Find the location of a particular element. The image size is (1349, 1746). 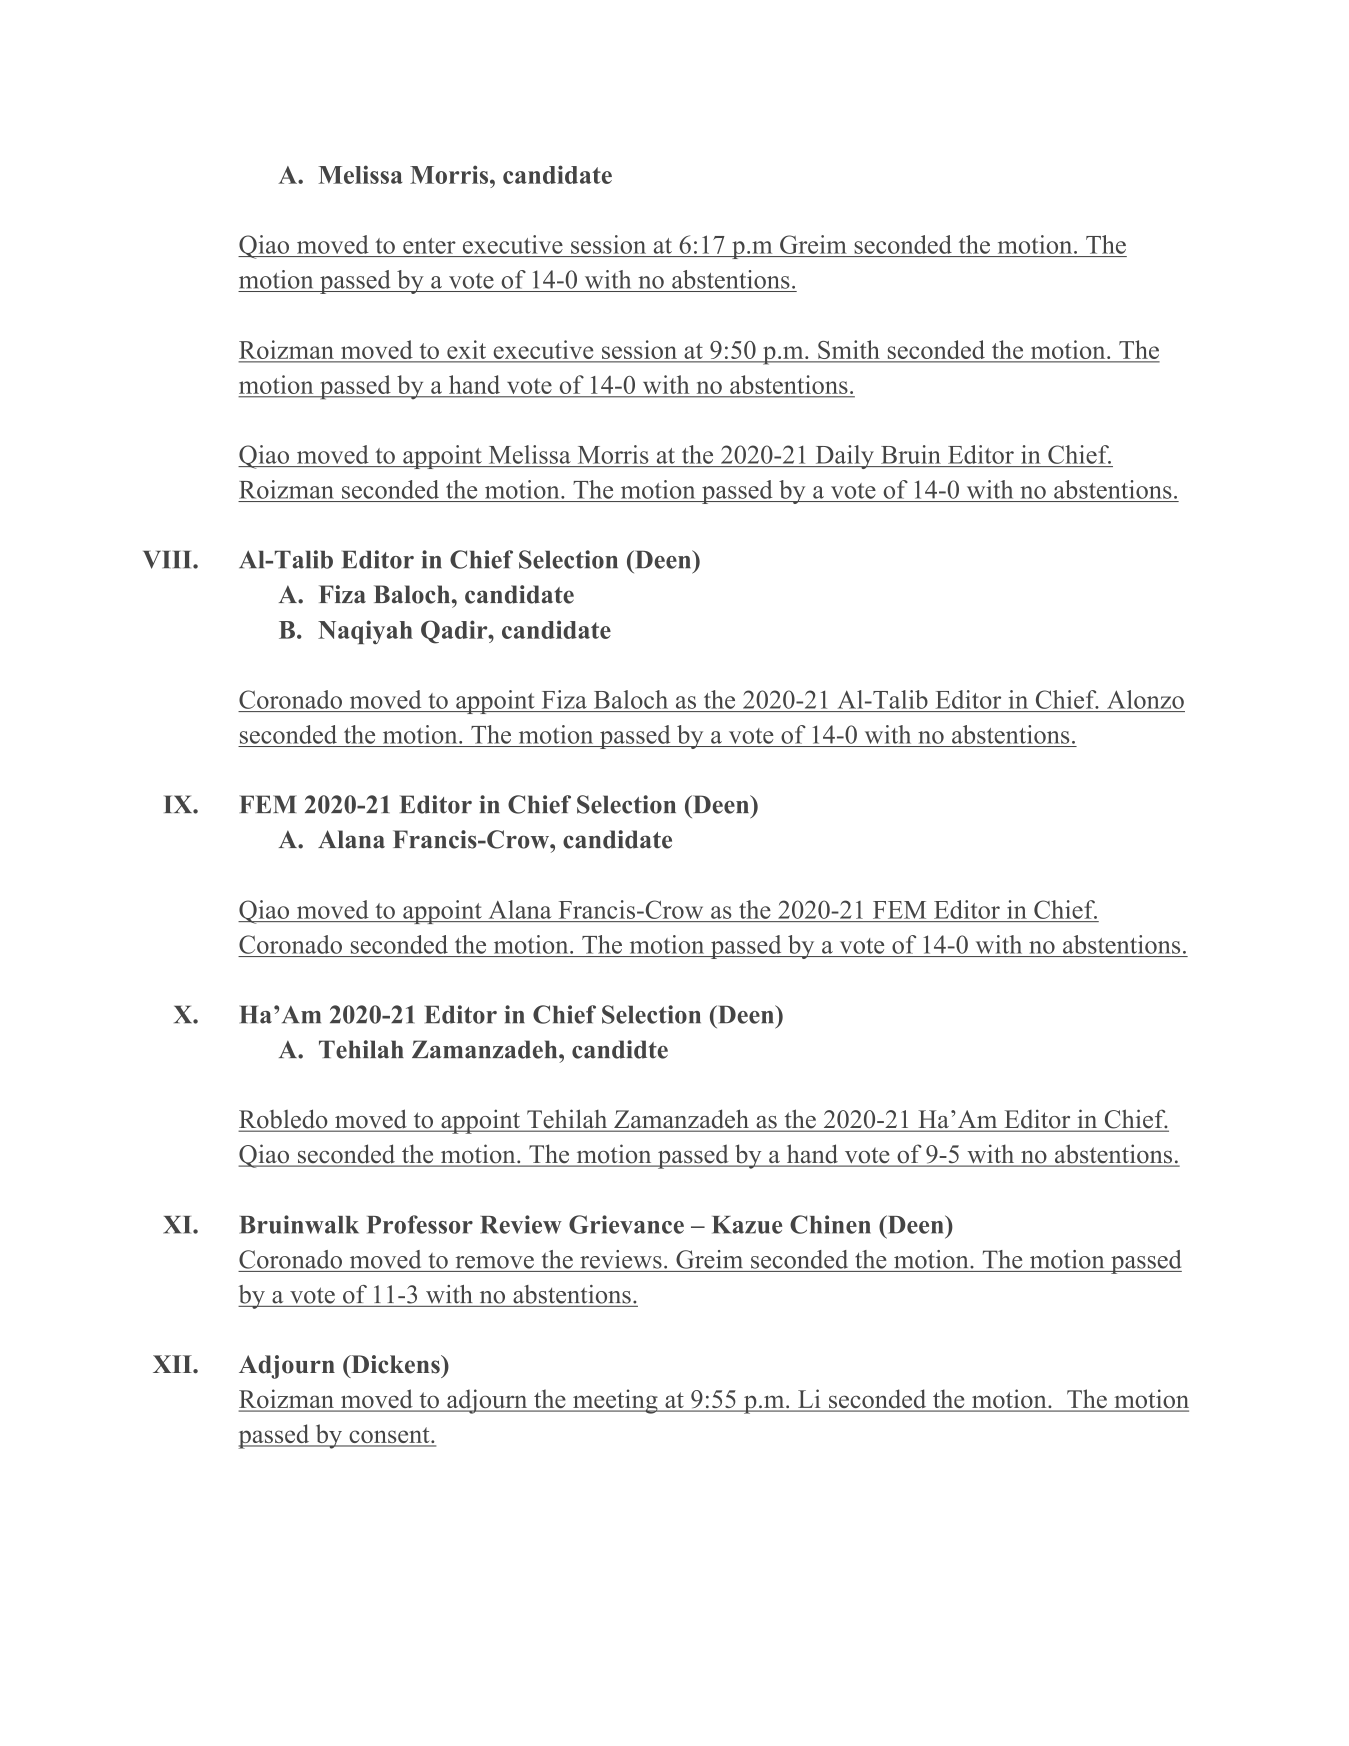

XII is located at coordinates (173, 1364).
